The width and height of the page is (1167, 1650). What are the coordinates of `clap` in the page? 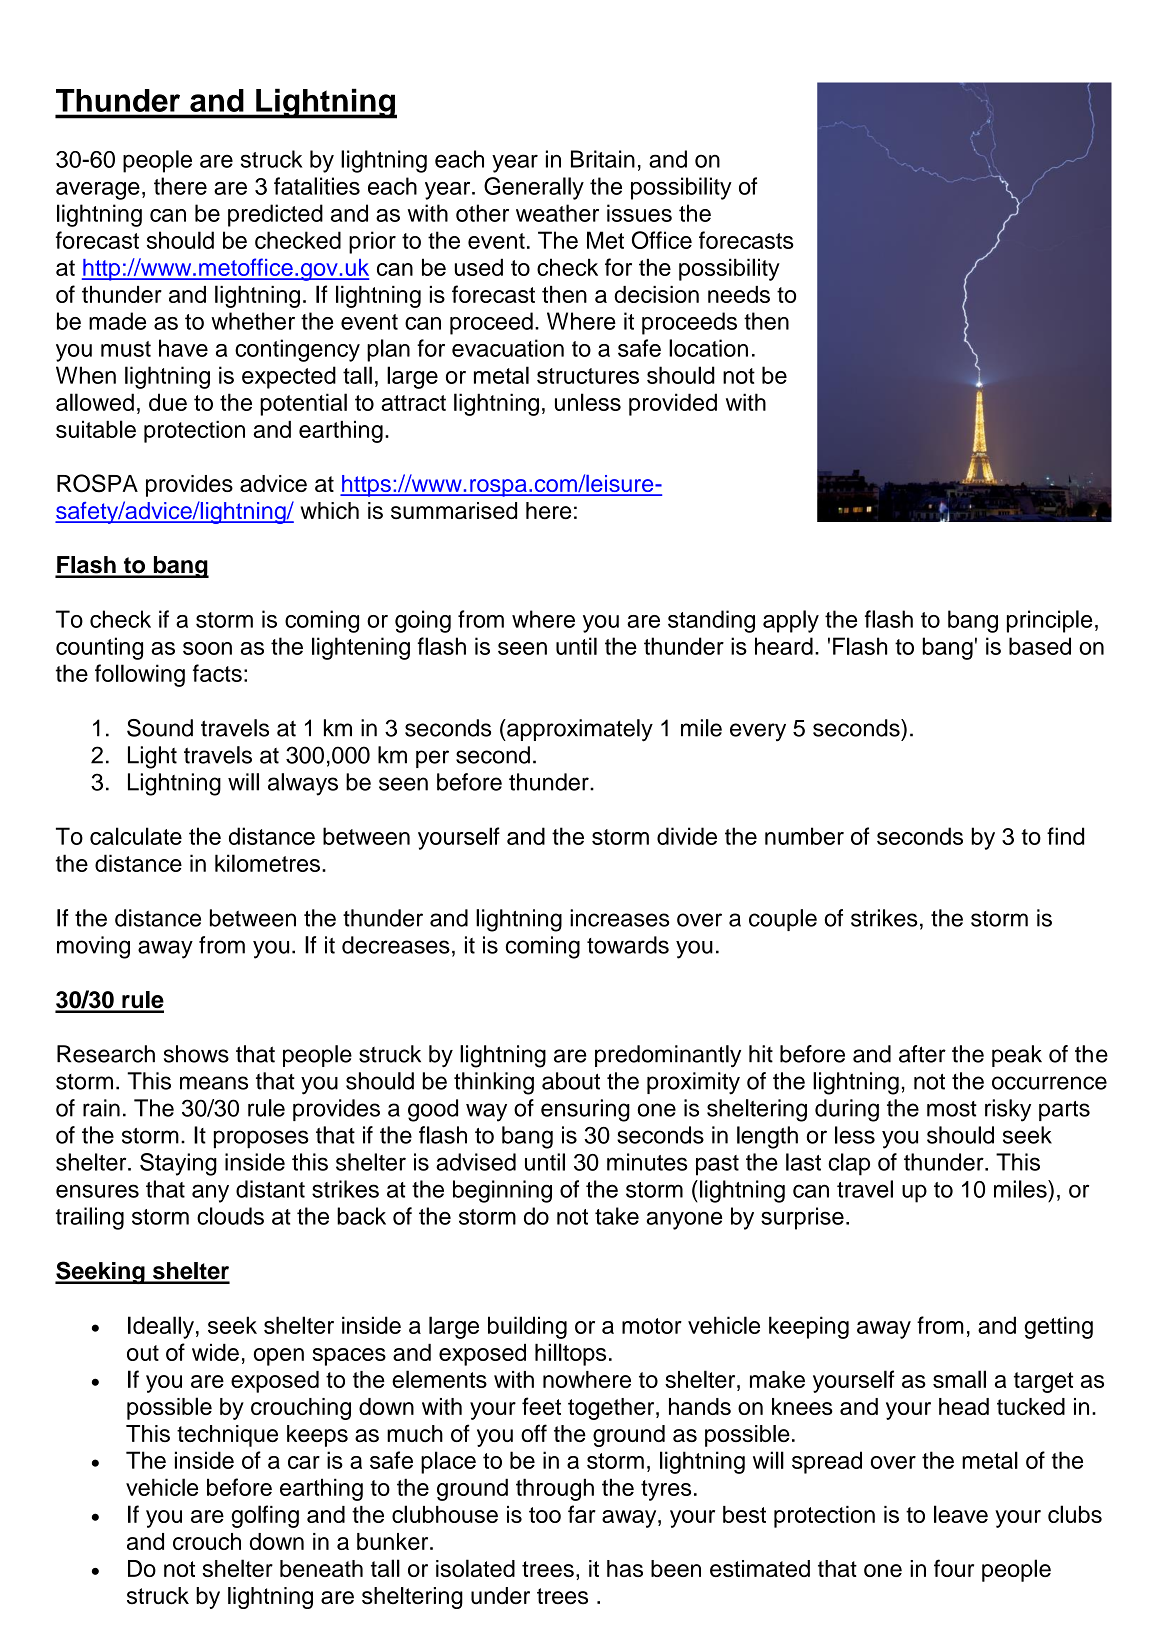 It's located at (849, 1164).
